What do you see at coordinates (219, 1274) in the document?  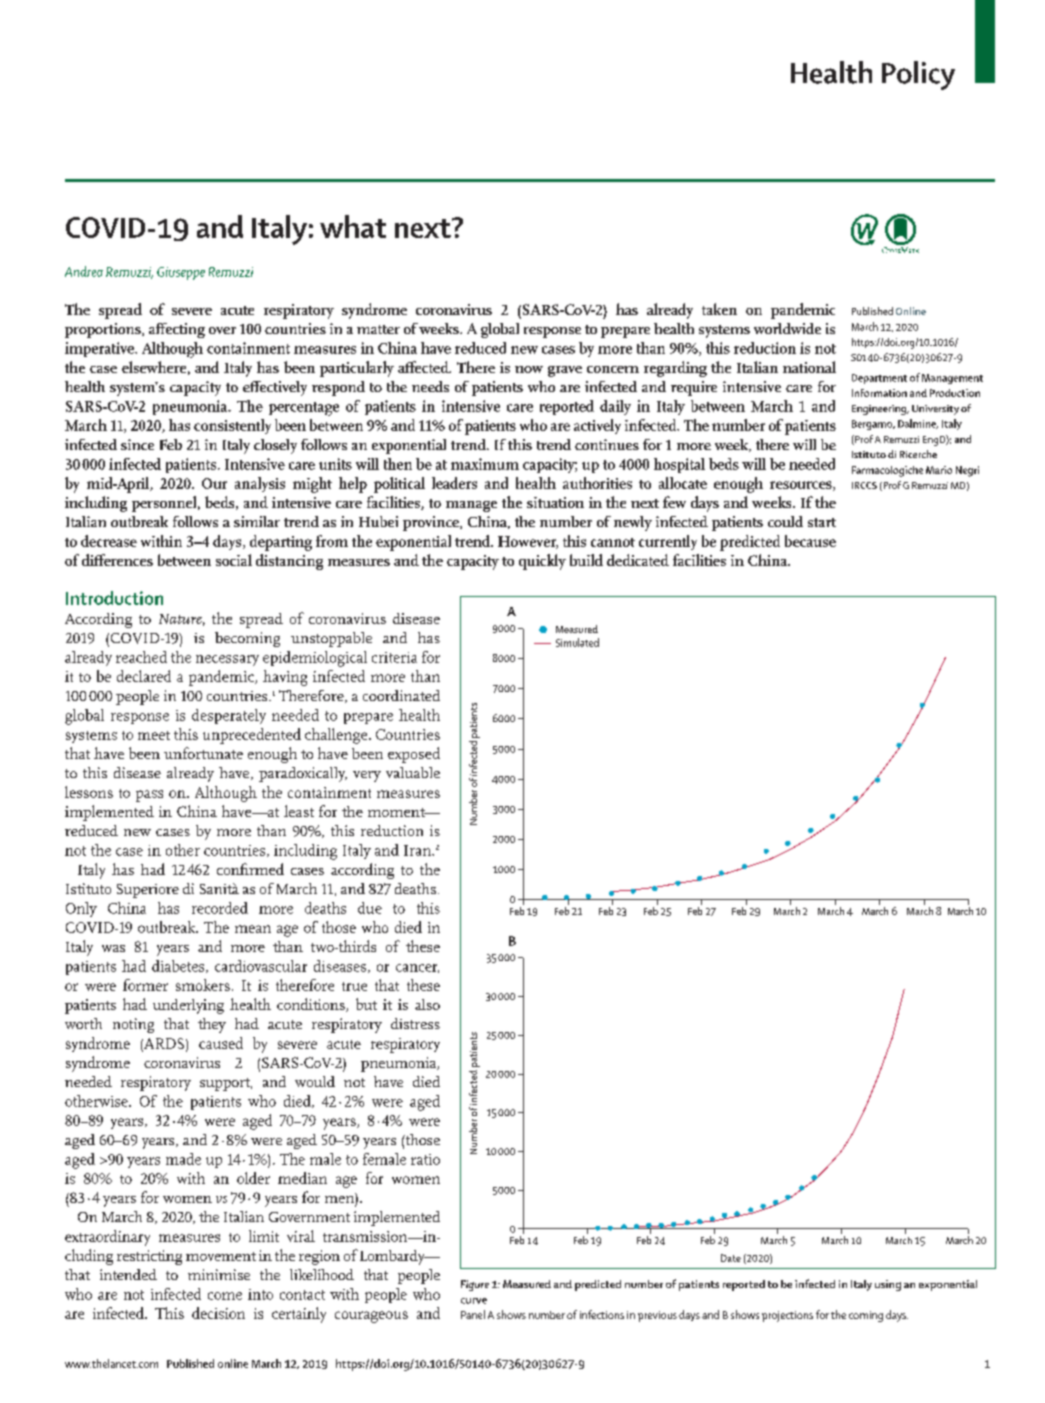 I see `minimise` at bounding box center [219, 1274].
